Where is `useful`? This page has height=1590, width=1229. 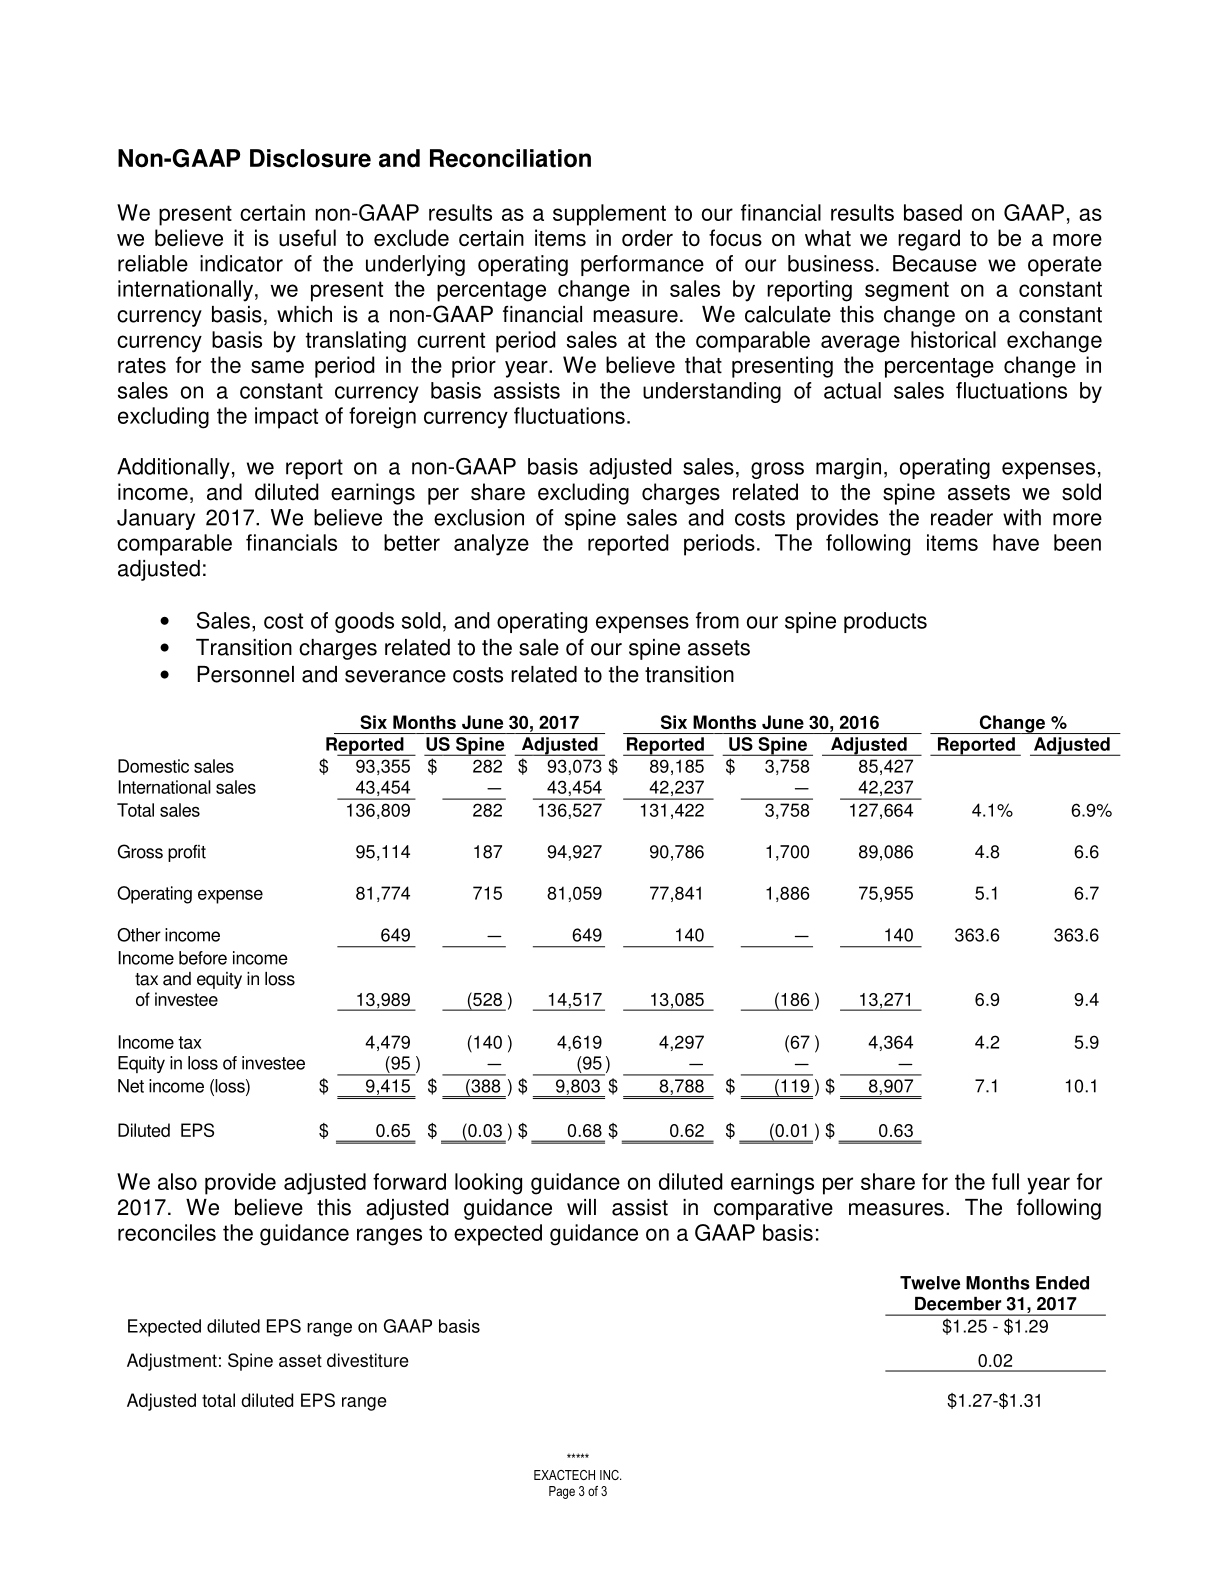 useful is located at coordinates (307, 238).
